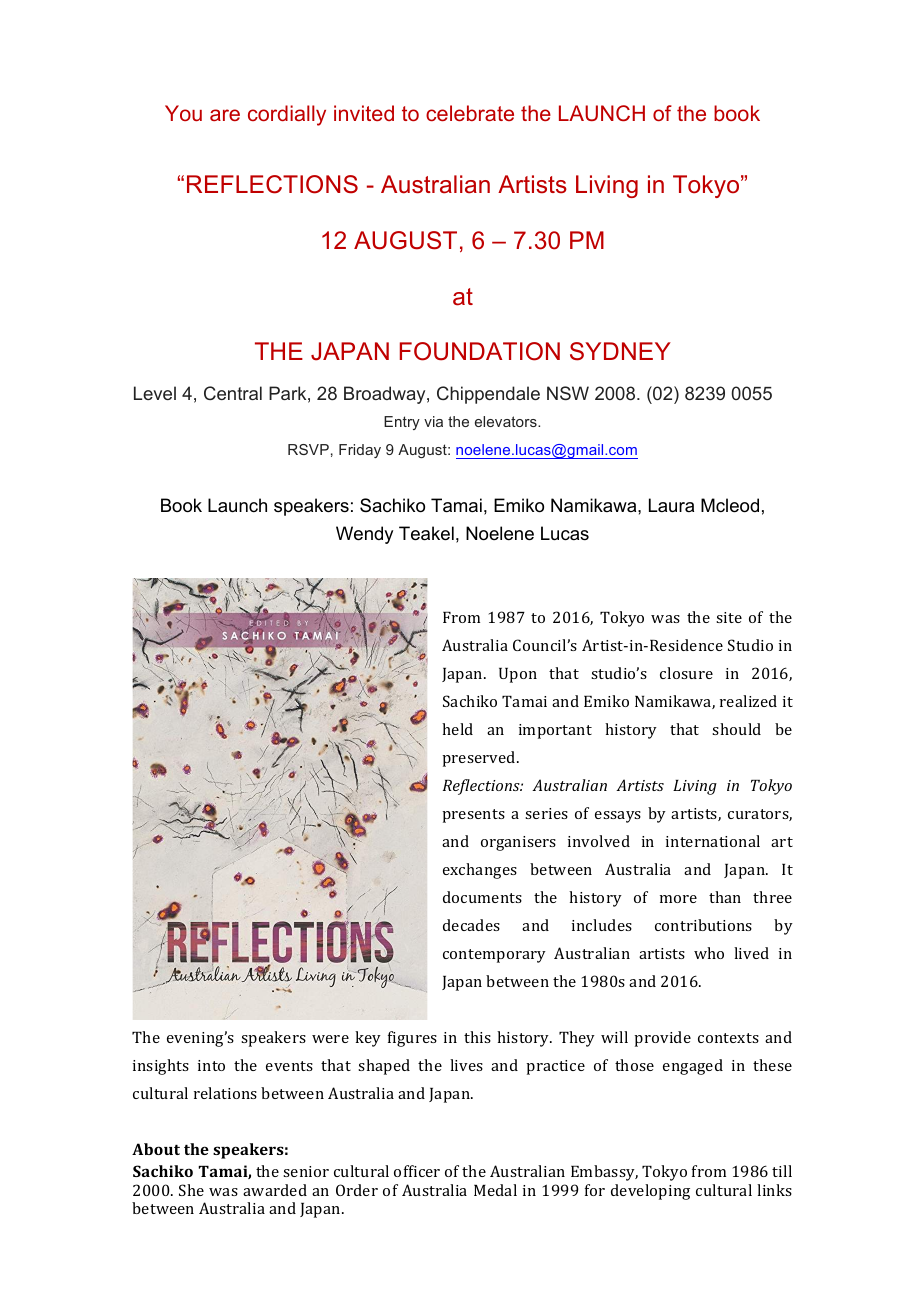  What do you see at coordinates (728, 1038) in the screenshot?
I see `contexts` at bounding box center [728, 1038].
